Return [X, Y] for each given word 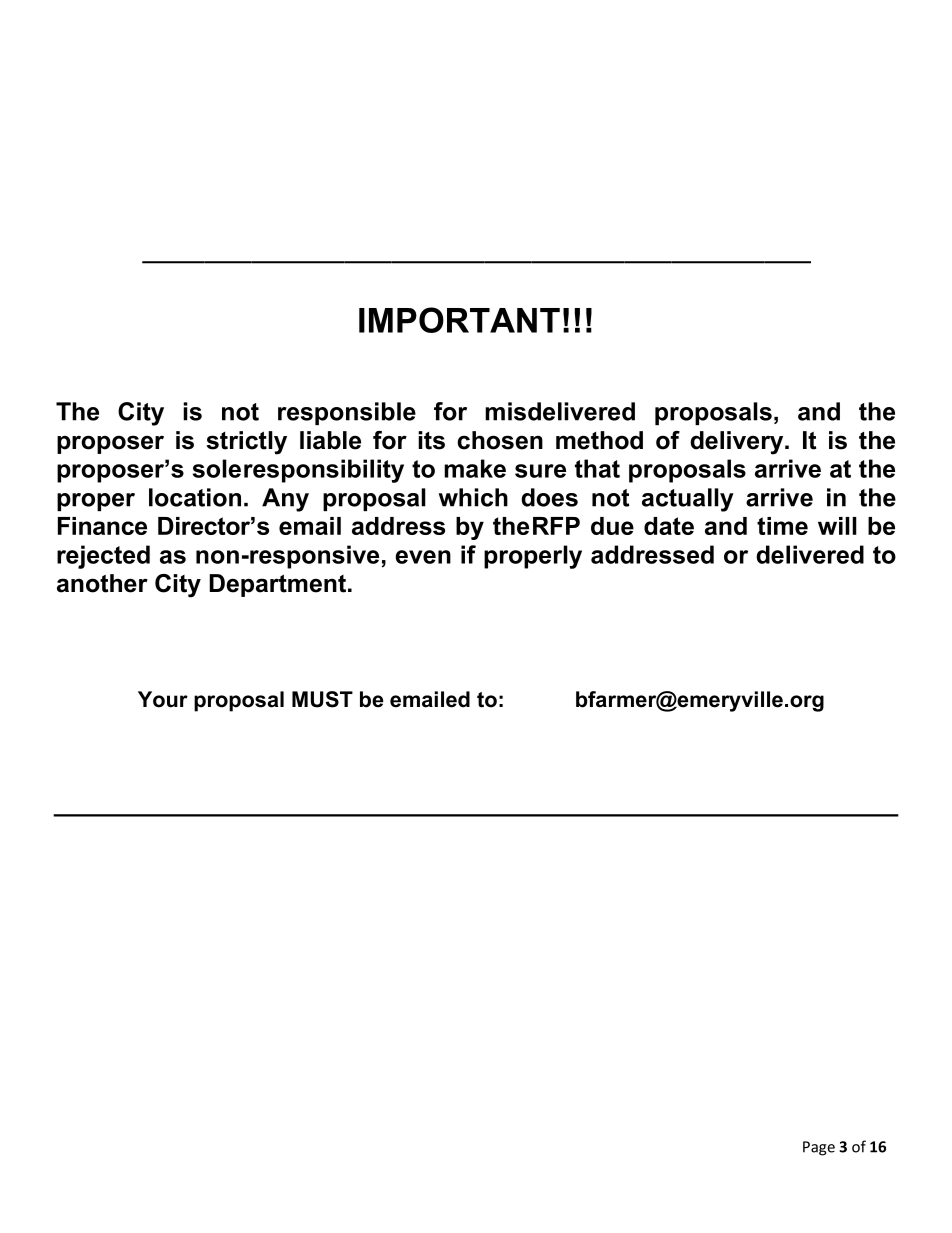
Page [819, 1148]
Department [279, 585]
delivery [738, 443]
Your [163, 699]
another [102, 583]
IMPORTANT [459, 320]
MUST [322, 699]
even [423, 557]
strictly [246, 443]
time [782, 526]
